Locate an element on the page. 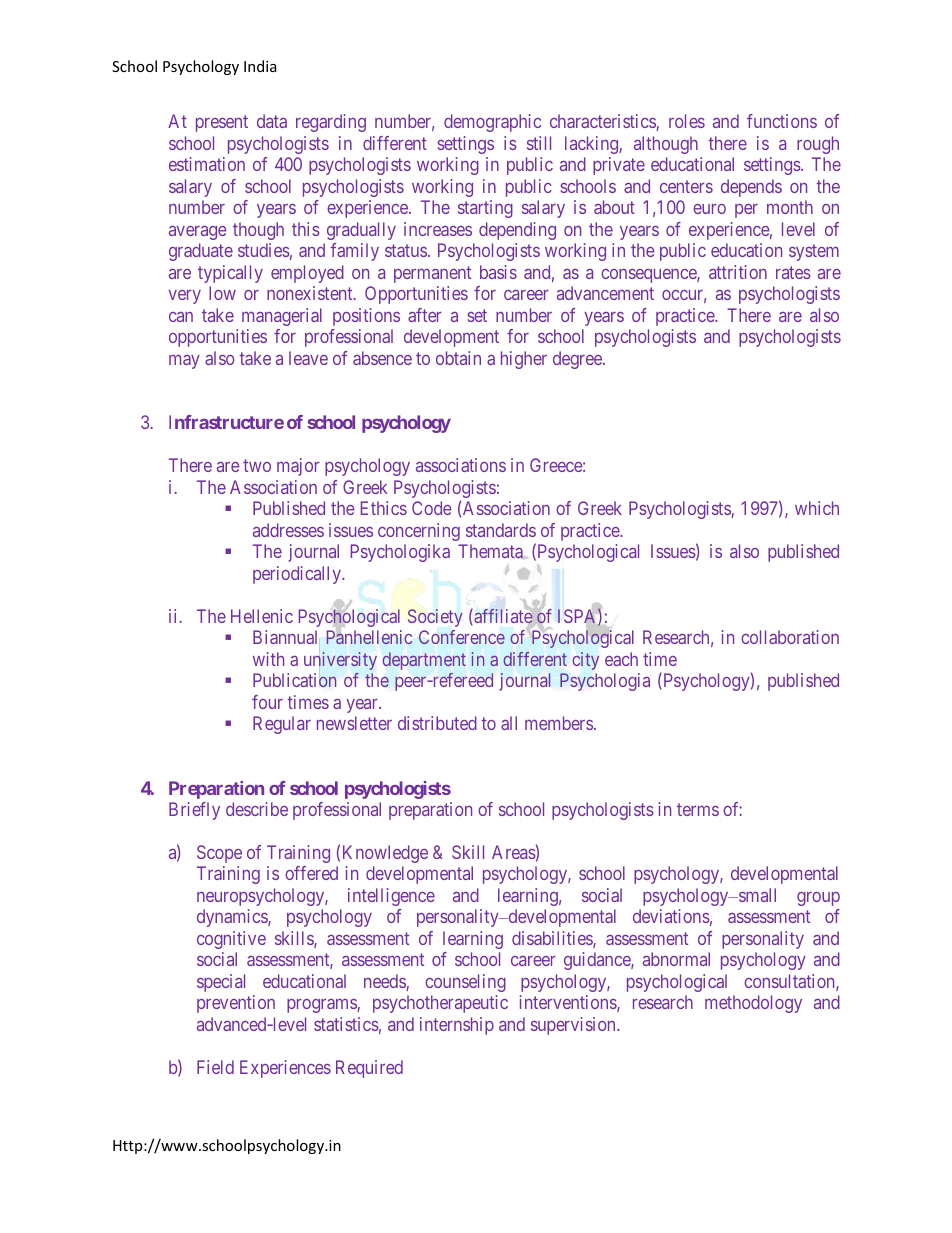  demographic is located at coordinates (492, 123).
